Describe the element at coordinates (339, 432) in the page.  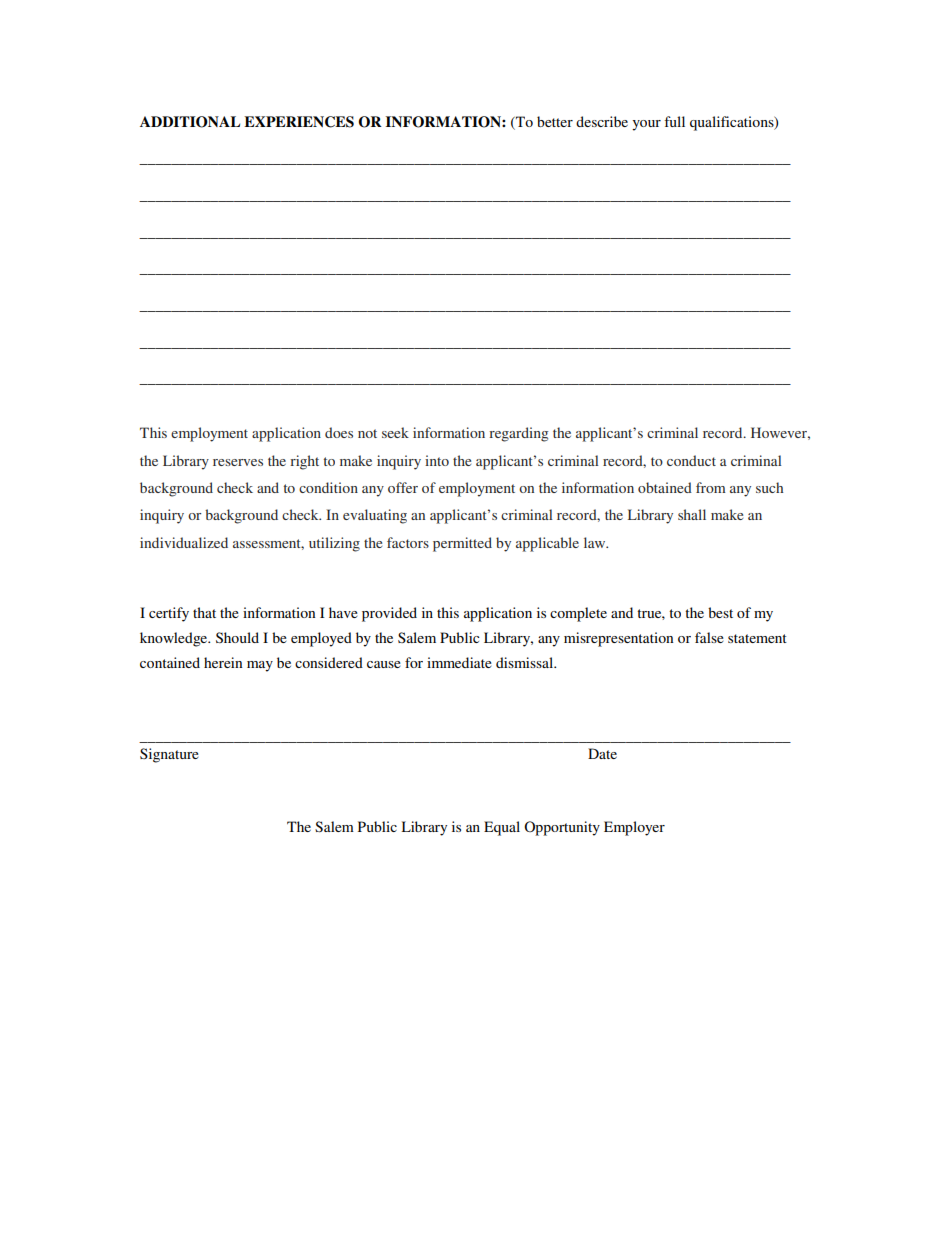
I see `does` at that location.
